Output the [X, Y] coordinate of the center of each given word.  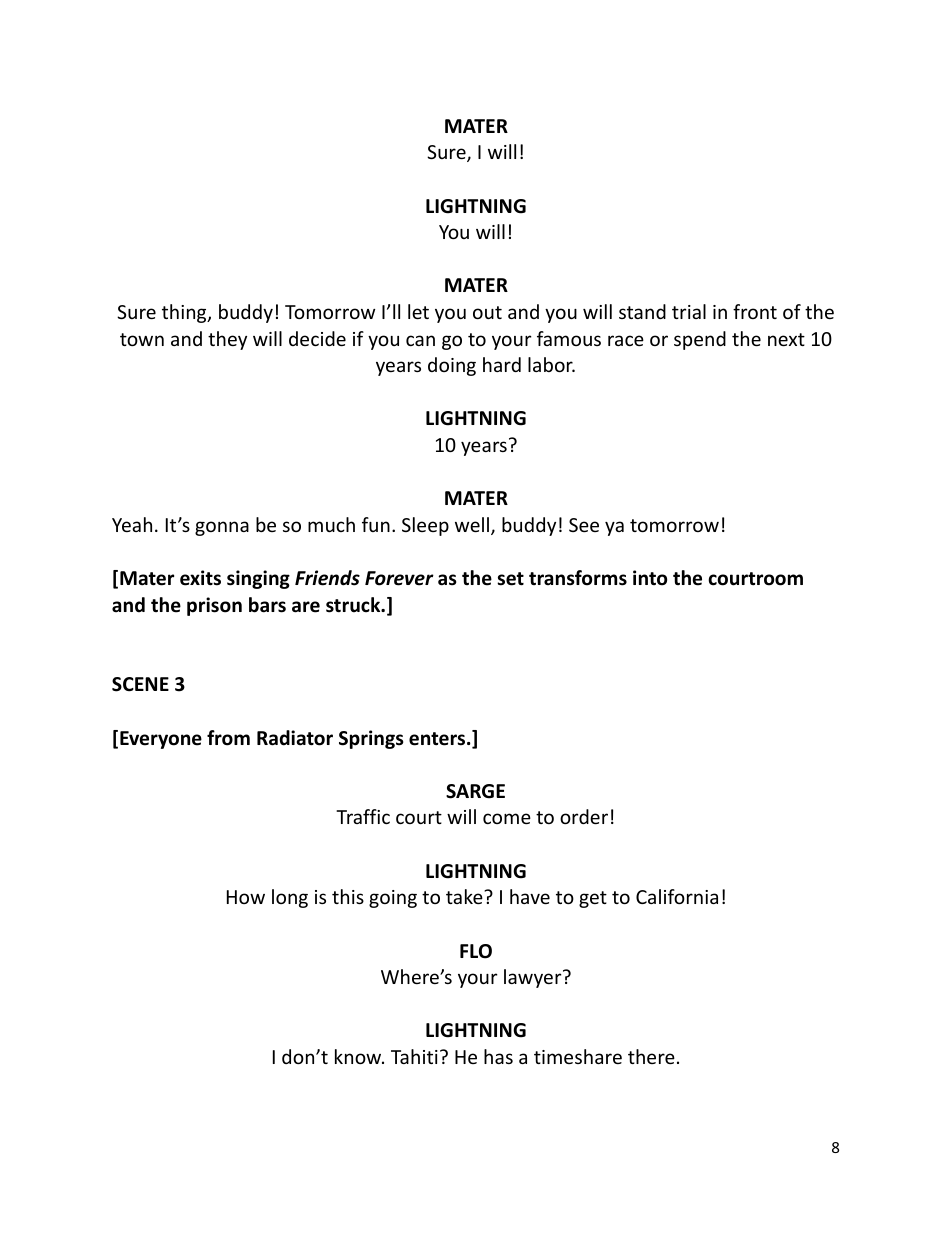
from [228, 738]
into [650, 578]
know [359, 1056]
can [420, 340]
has [498, 1056]
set [510, 579]
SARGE [475, 791]
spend [700, 340]
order [584, 816]
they [227, 340]
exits [200, 578]
